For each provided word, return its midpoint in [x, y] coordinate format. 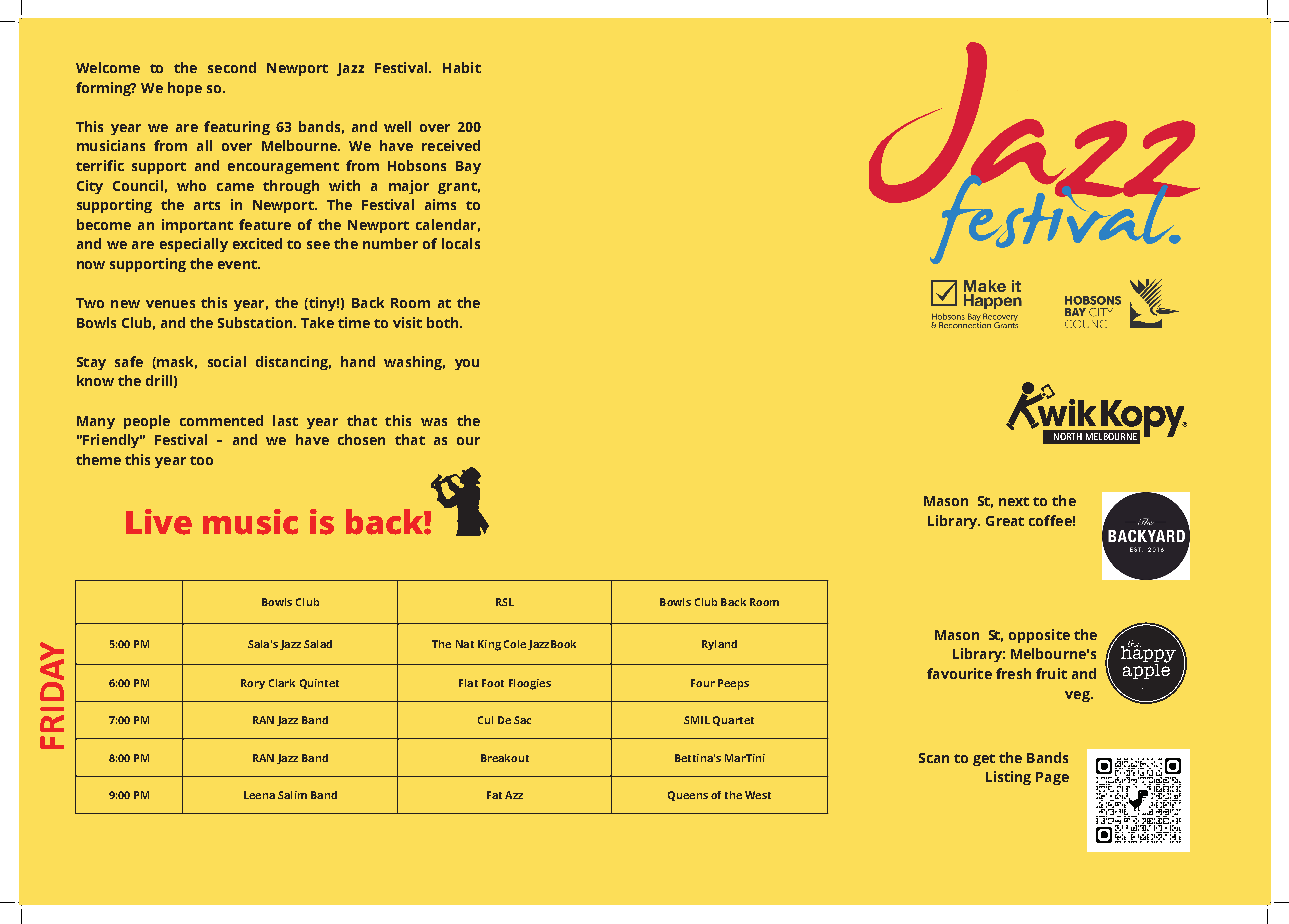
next [1014, 501]
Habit [462, 67]
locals [461, 243]
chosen [361, 439]
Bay [468, 167]
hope [185, 89]
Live [159, 522]
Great [1005, 521]
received [451, 145]
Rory [253, 684]
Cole [515, 644]
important [197, 226]
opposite [1039, 636]
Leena [259, 795]
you [467, 364]
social [227, 361]
